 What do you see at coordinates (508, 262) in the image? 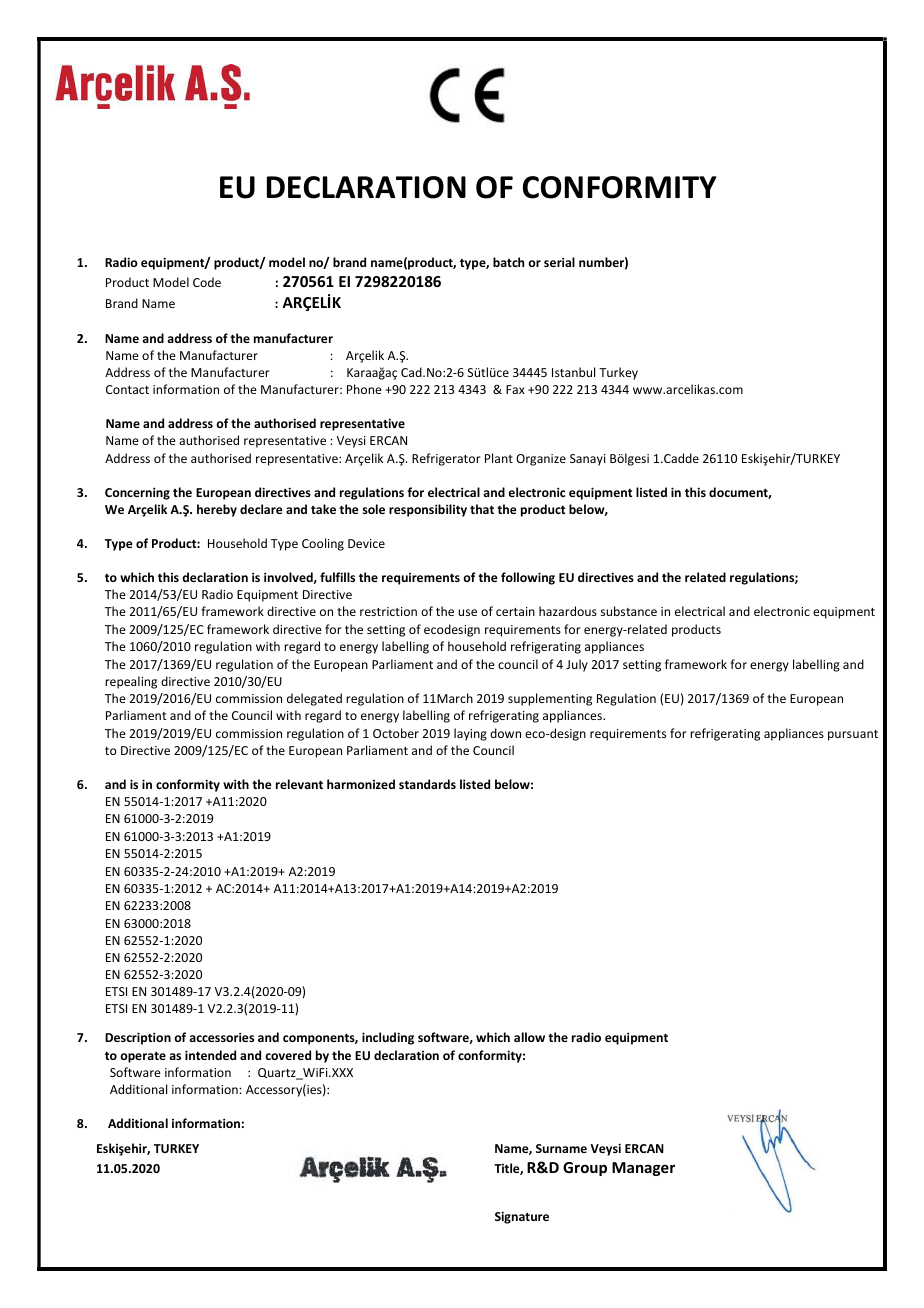
I see `batch` at bounding box center [508, 262].
